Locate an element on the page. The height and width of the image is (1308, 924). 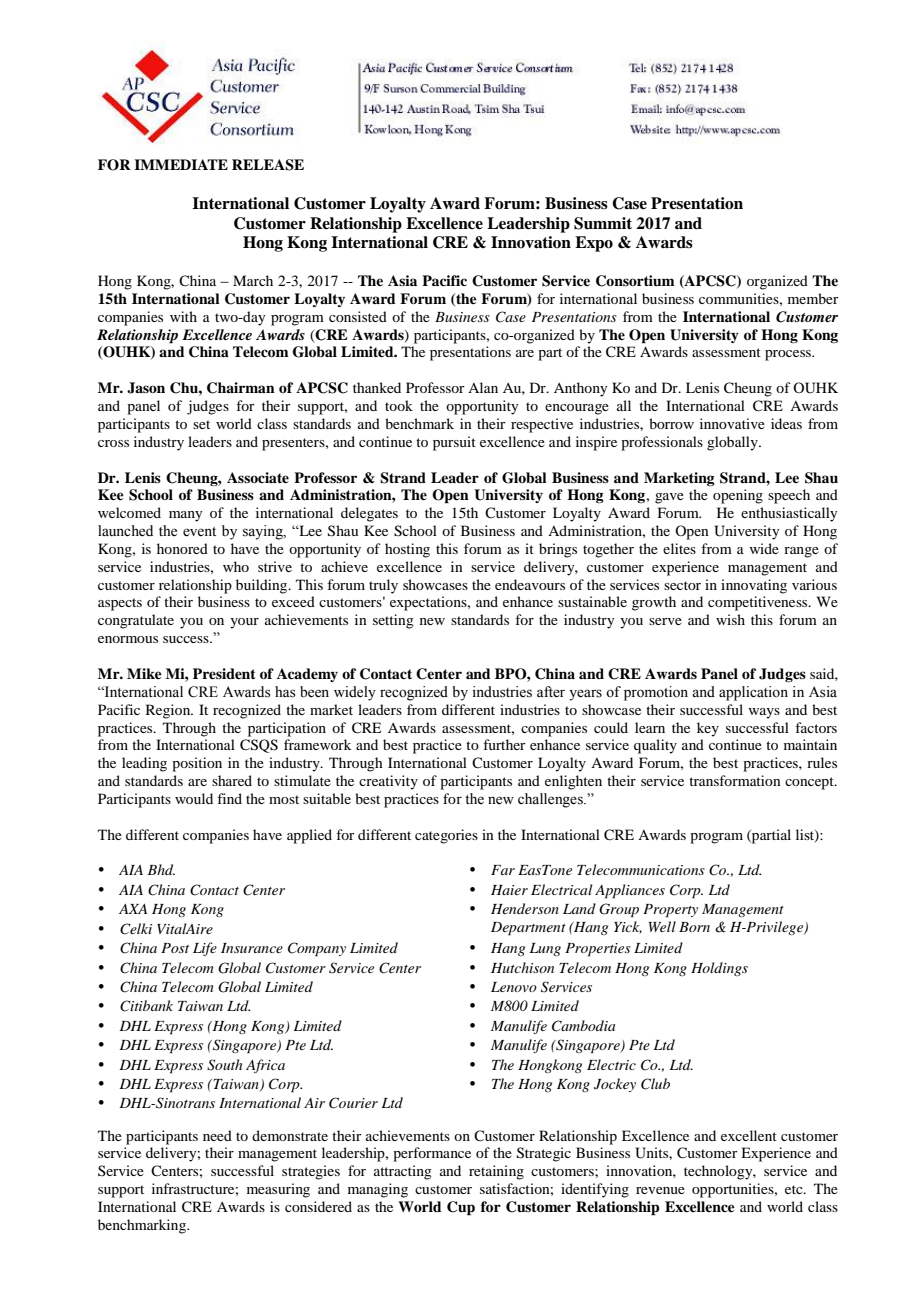
enthusiastically is located at coordinates (789, 514).
